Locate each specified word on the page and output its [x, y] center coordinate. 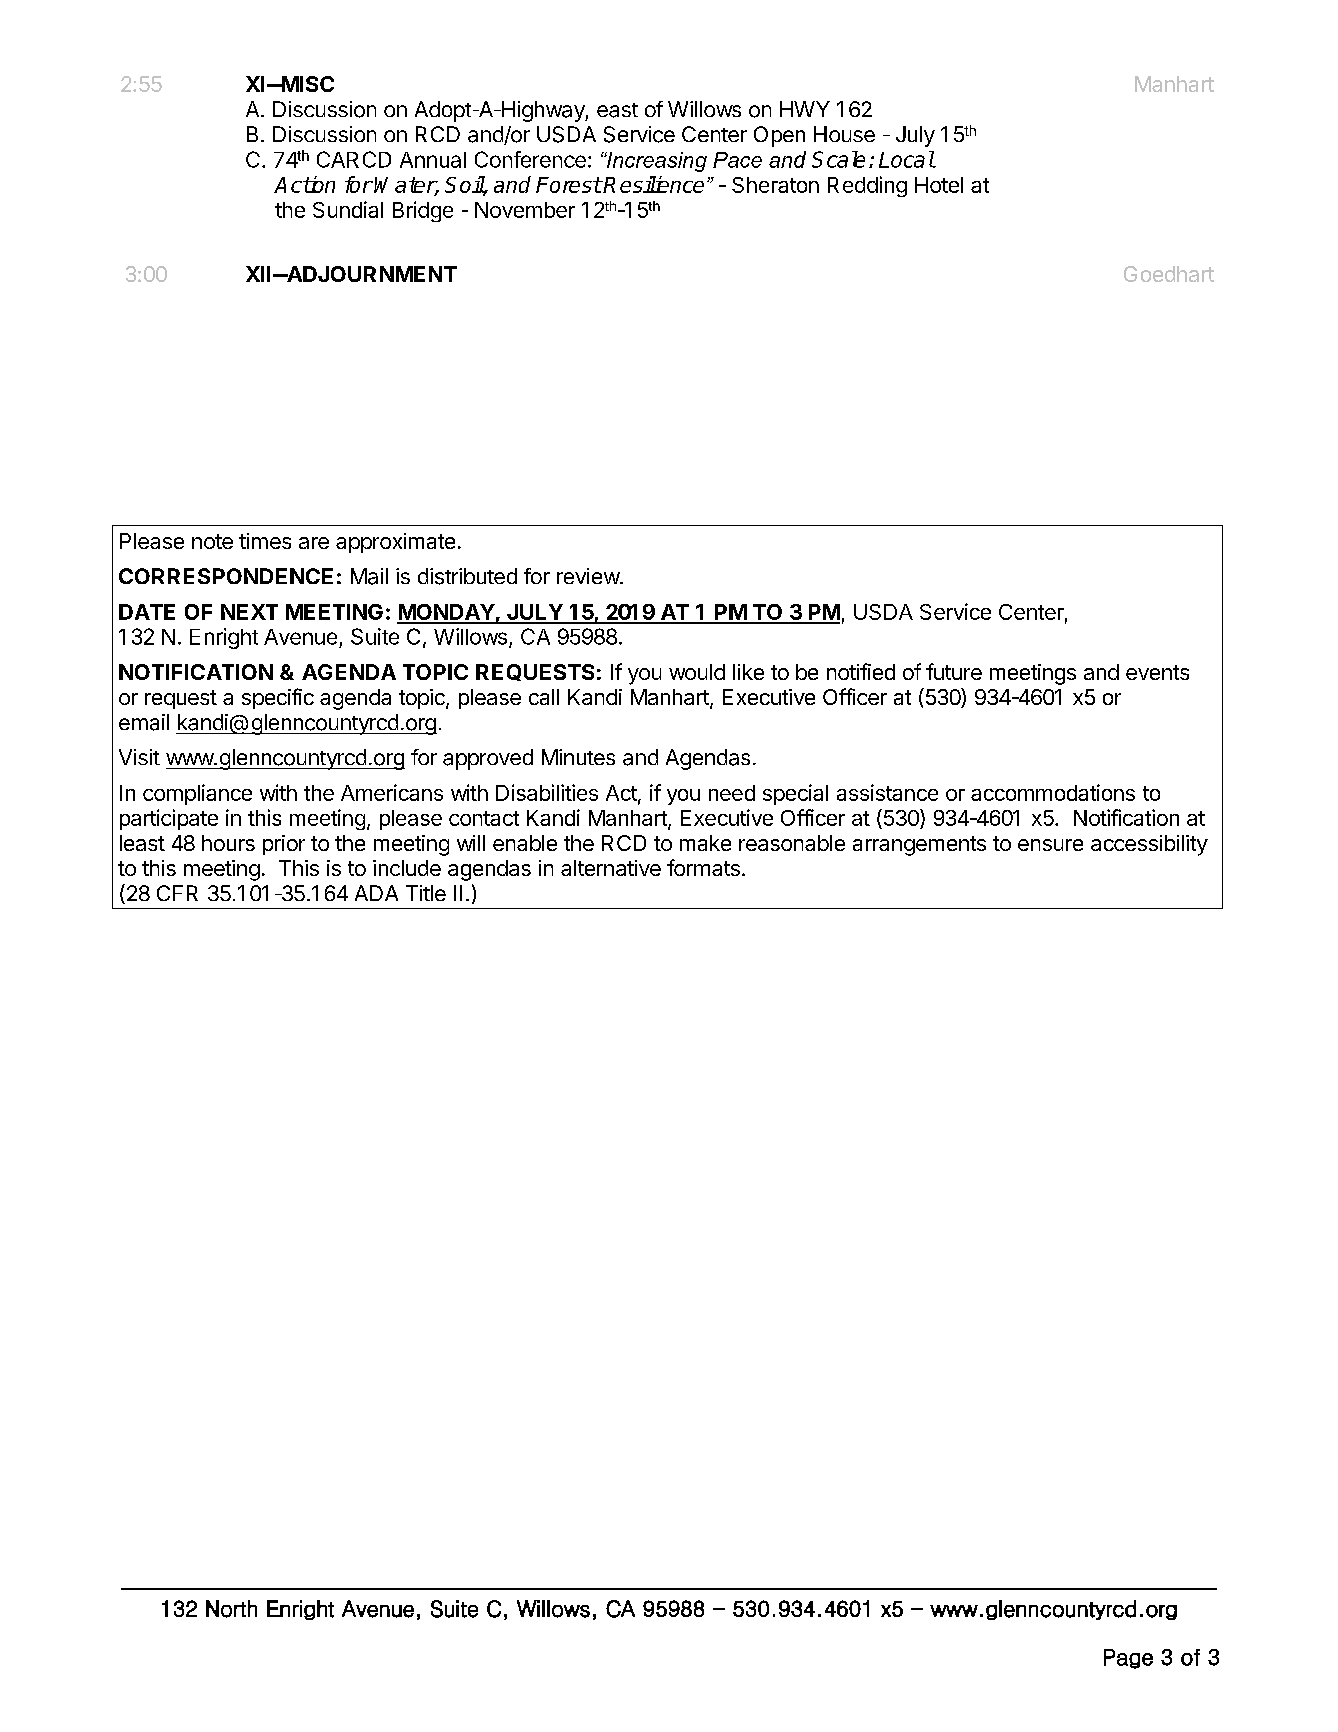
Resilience [653, 184]
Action [304, 184]
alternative [611, 868]
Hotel [939, 185]
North [231, 1609]
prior [284, 845]
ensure [1050, 845]
